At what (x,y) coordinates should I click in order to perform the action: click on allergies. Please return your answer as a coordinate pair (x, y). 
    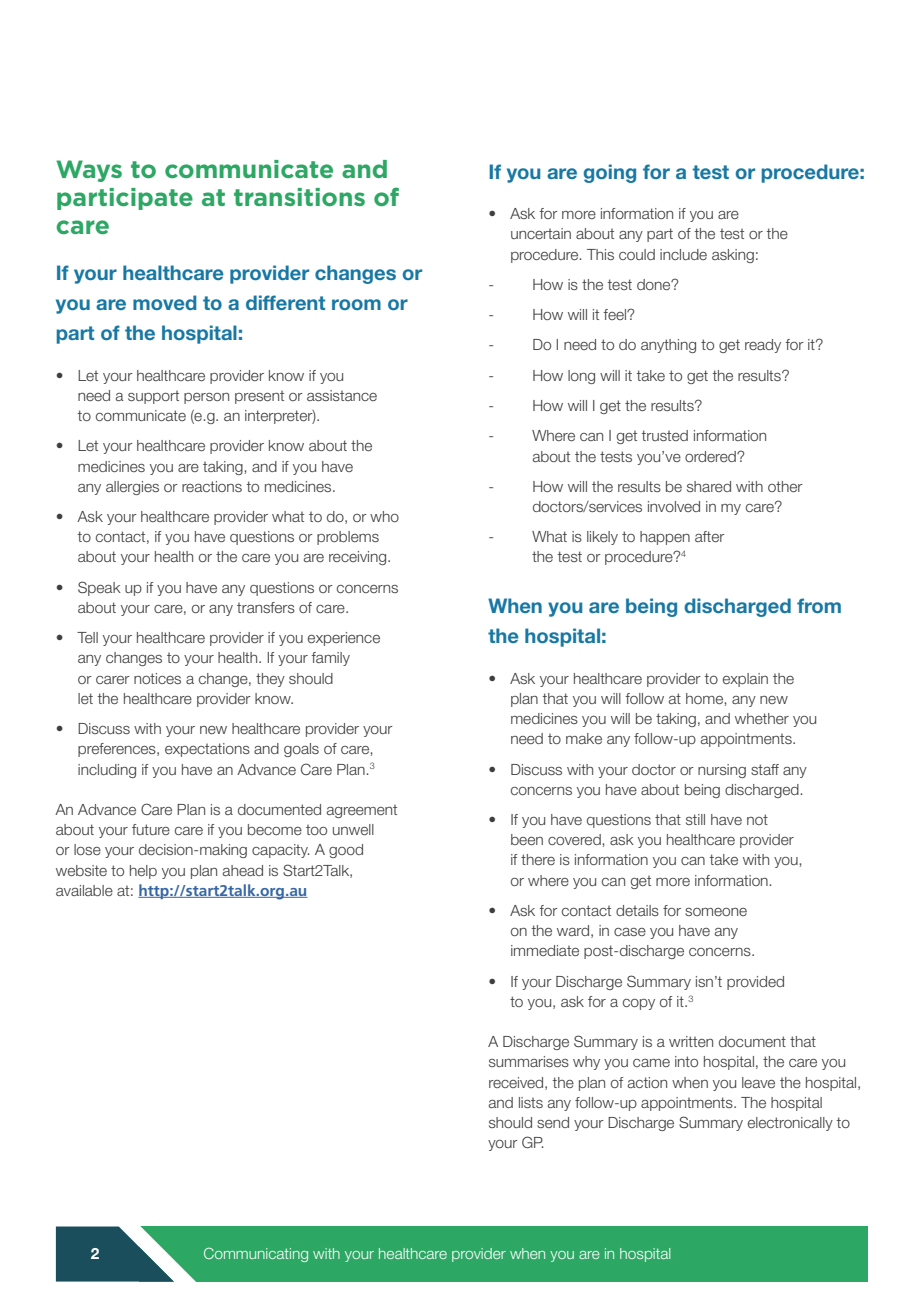
    Looking at the image, I should click on (132, 488).
